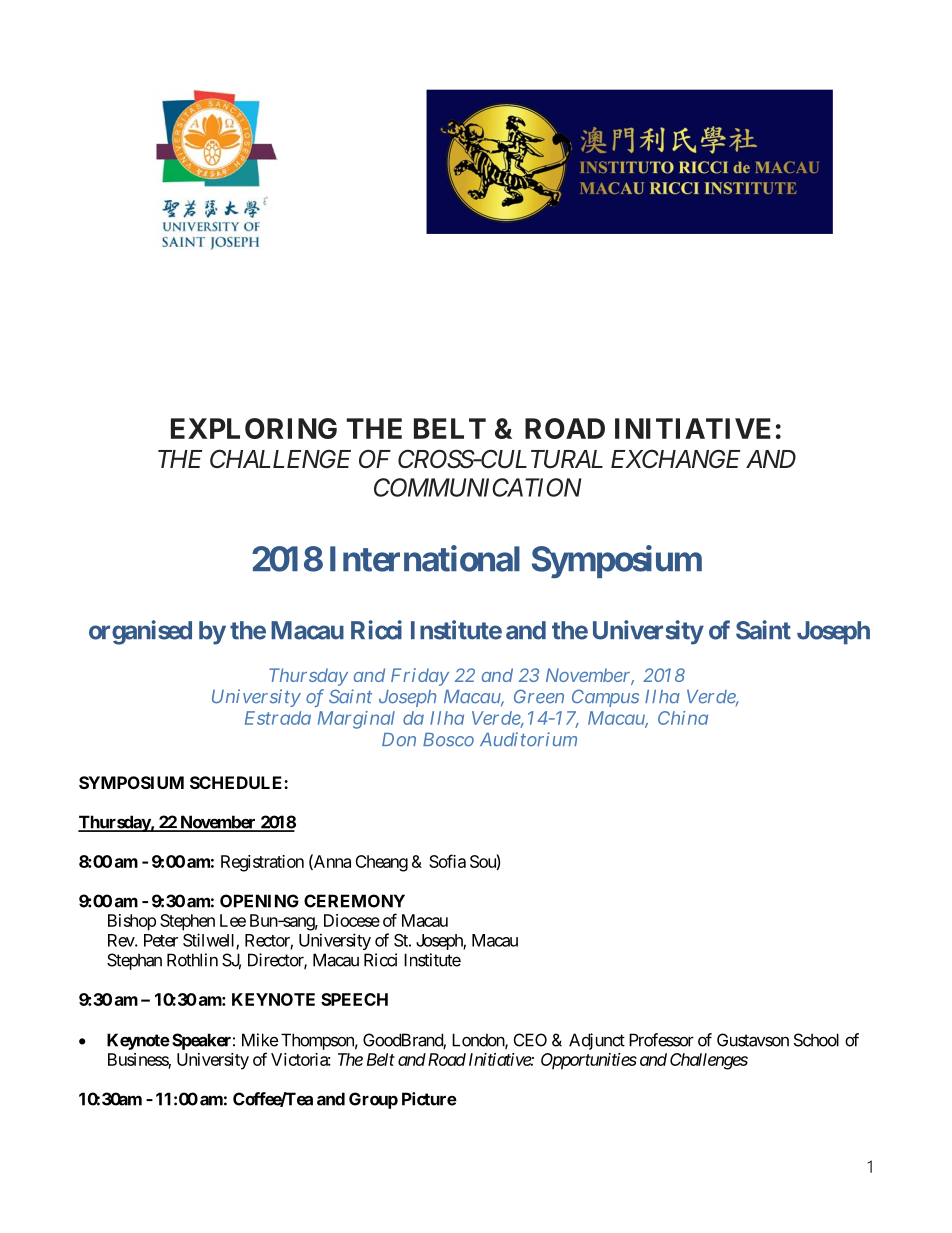  I want to click on China, so click(683, 718).
